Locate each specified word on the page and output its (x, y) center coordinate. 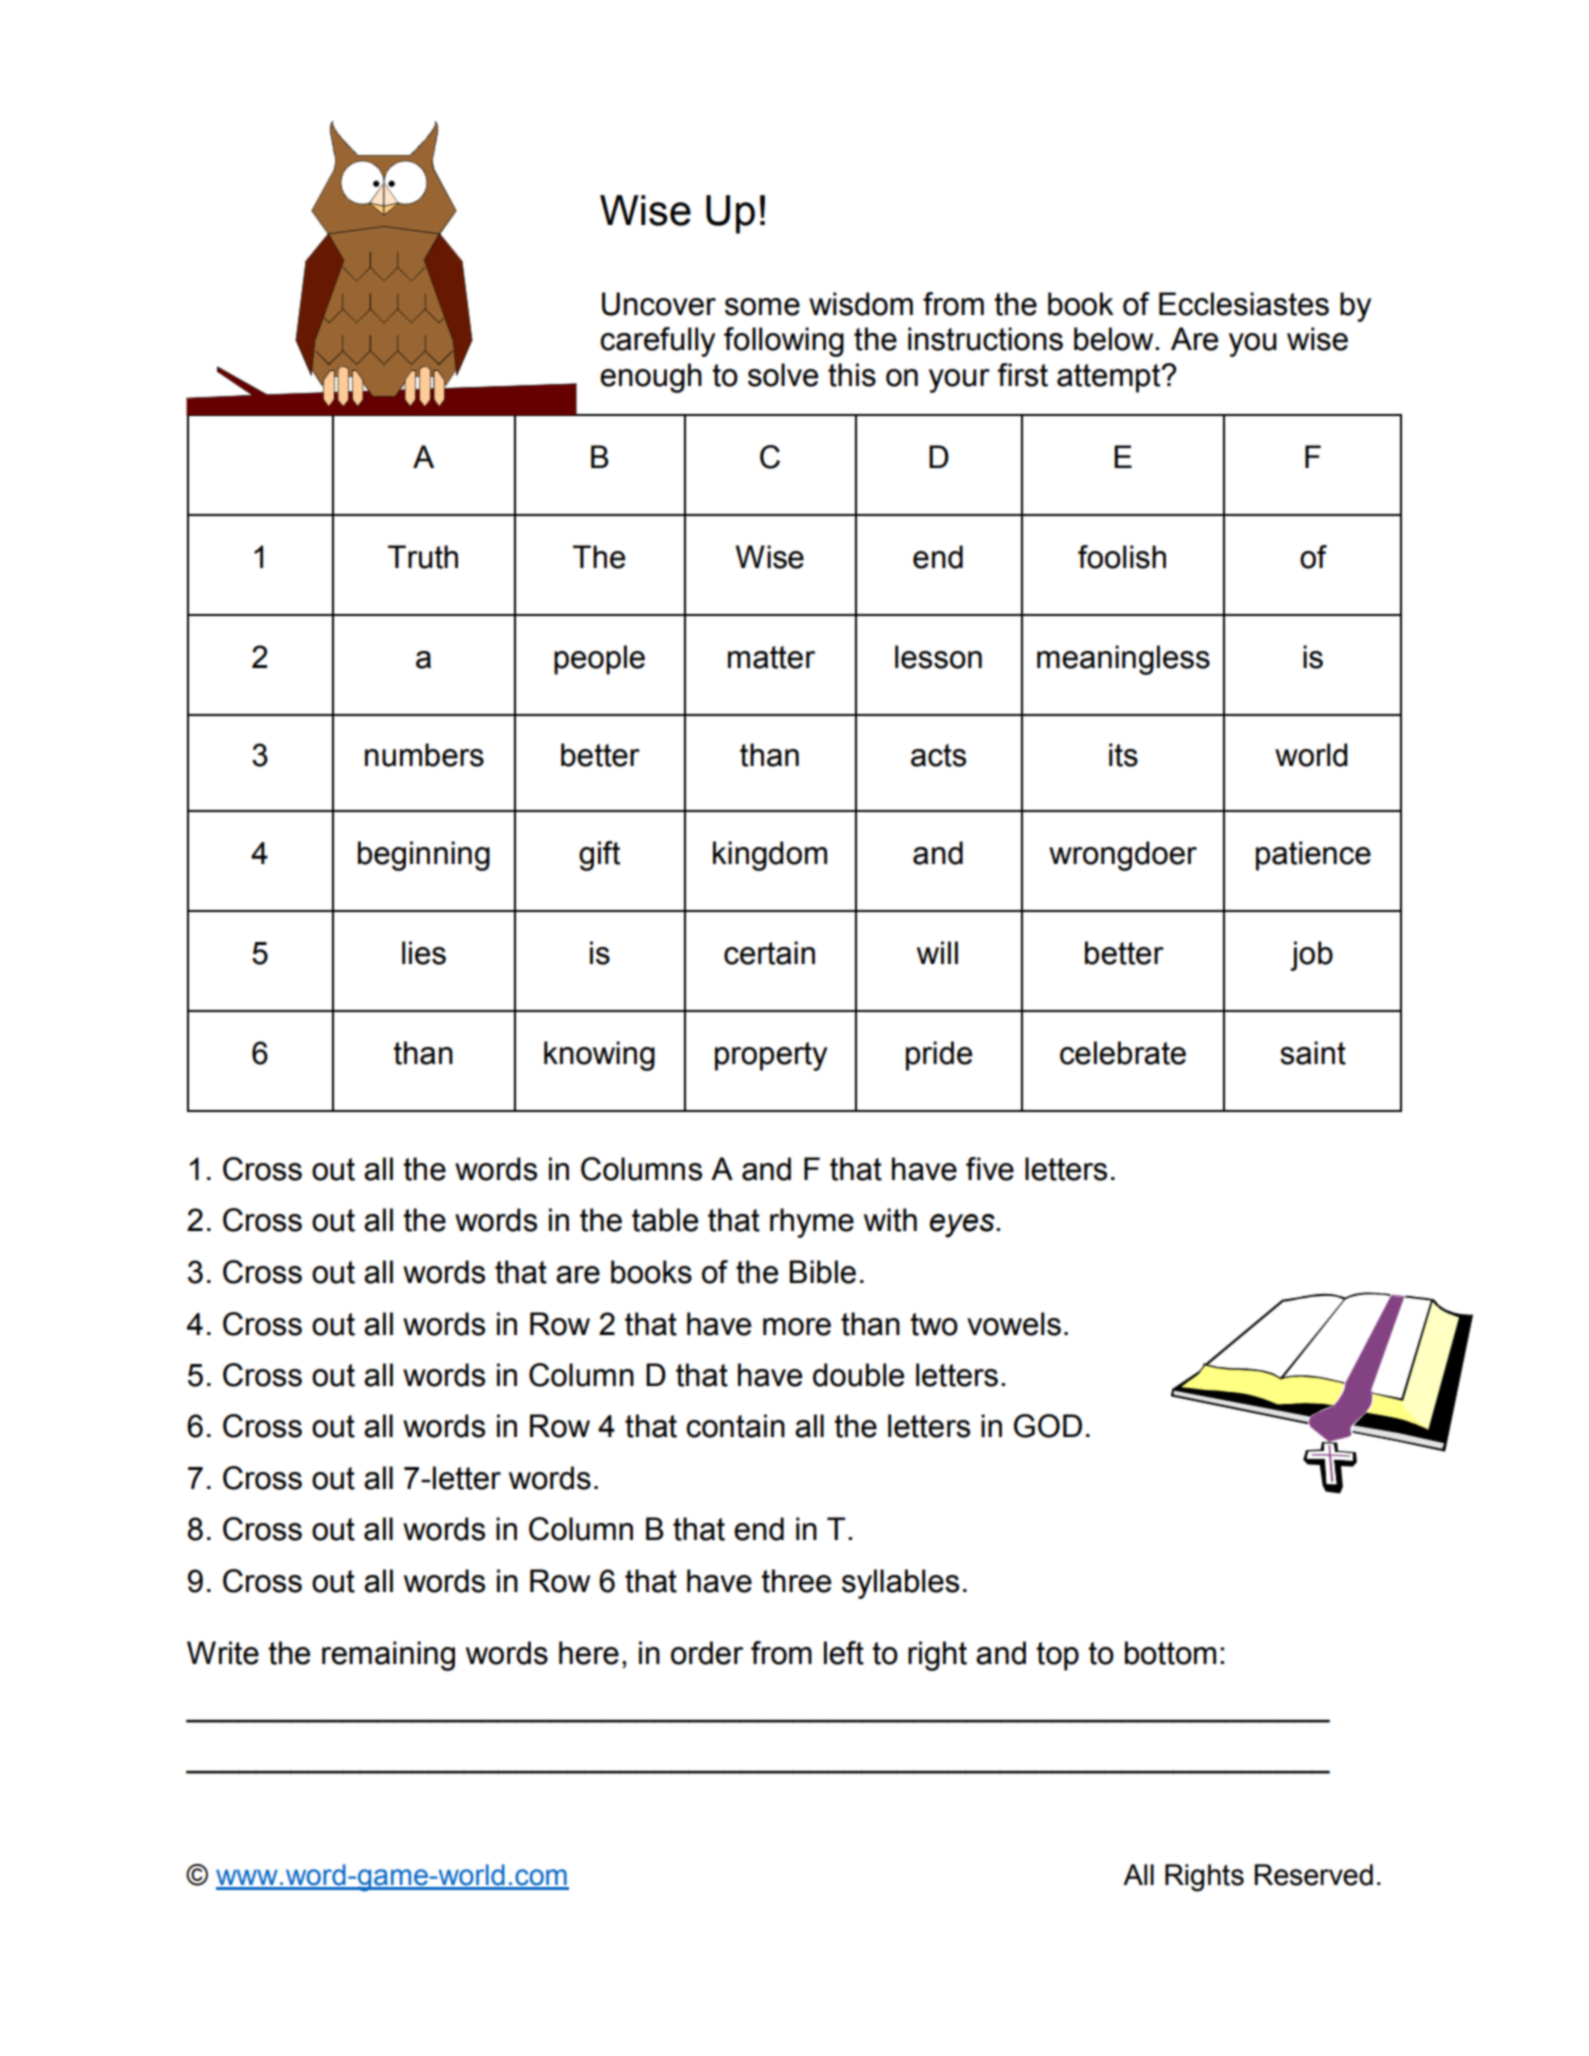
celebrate (1123, 1053)
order (707, 1653)
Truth (423, 557)
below (1115, 339)
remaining (388, 1656)
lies (424, 953)
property (771, 1056)
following (784, 342)
